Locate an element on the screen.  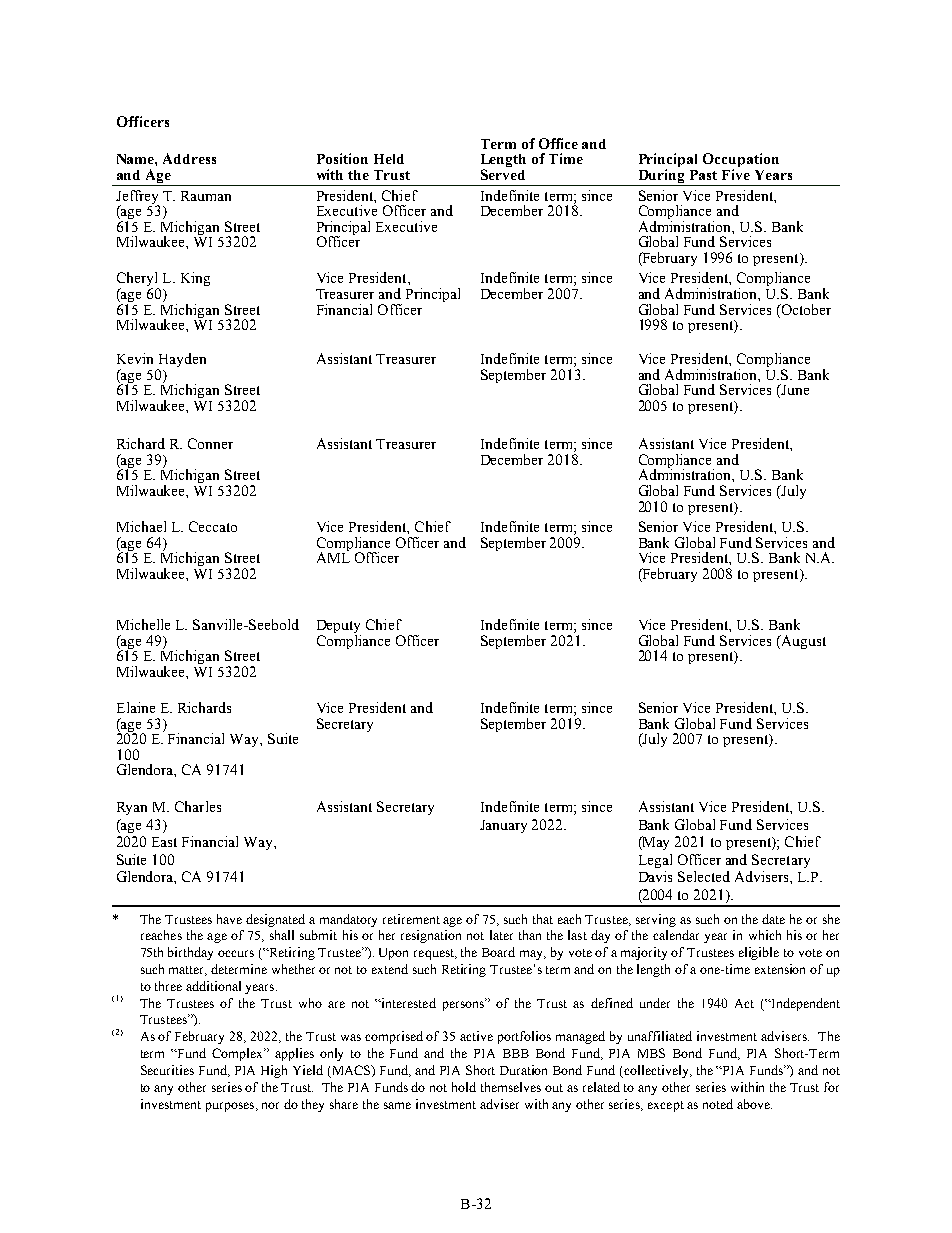
Elaine is located at coordinates (136, 707).
